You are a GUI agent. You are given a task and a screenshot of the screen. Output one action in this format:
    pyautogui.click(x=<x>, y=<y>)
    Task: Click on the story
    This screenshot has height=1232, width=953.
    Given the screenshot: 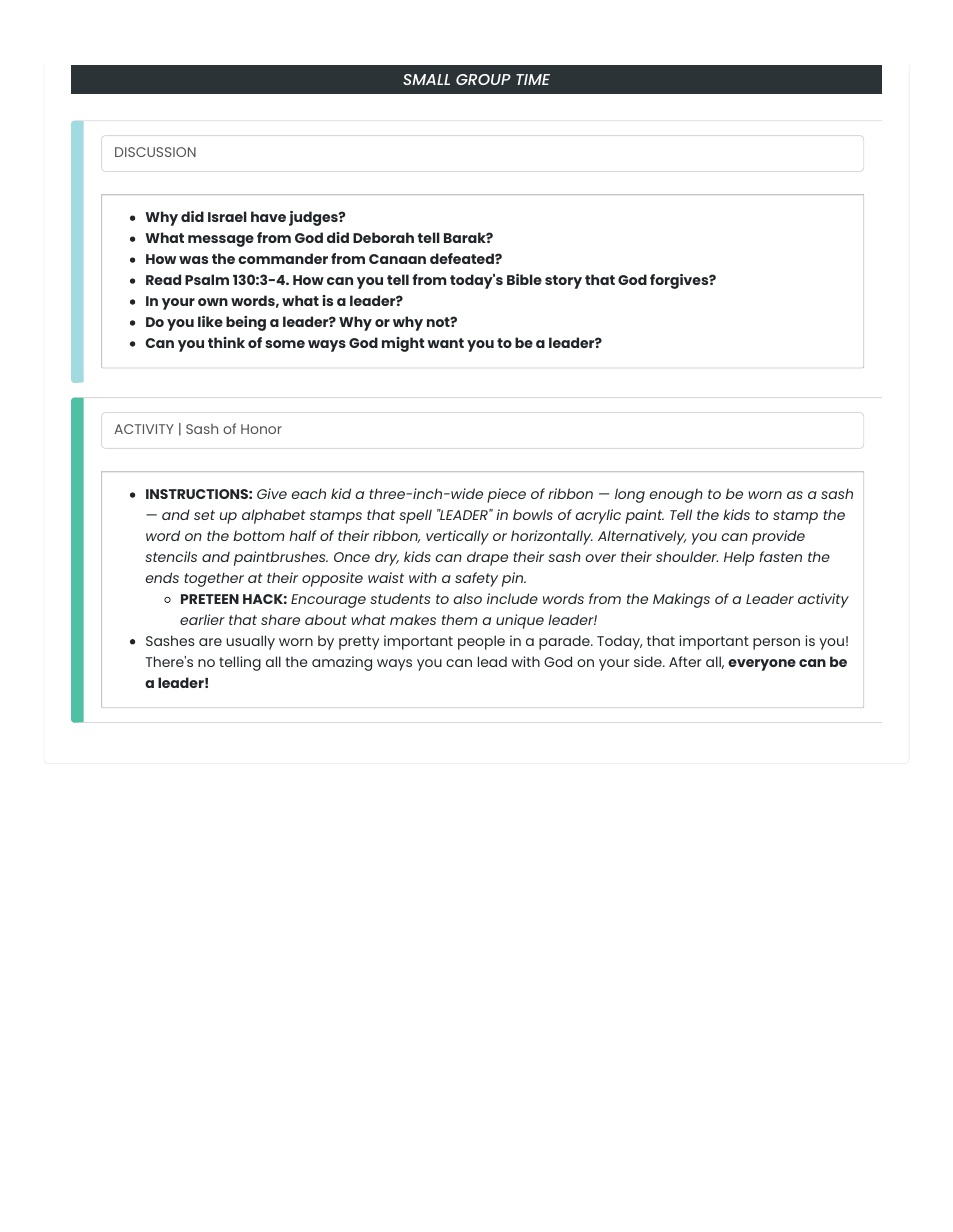 What is the action you would take?
    pyautogui.click(x=563, y=282)
